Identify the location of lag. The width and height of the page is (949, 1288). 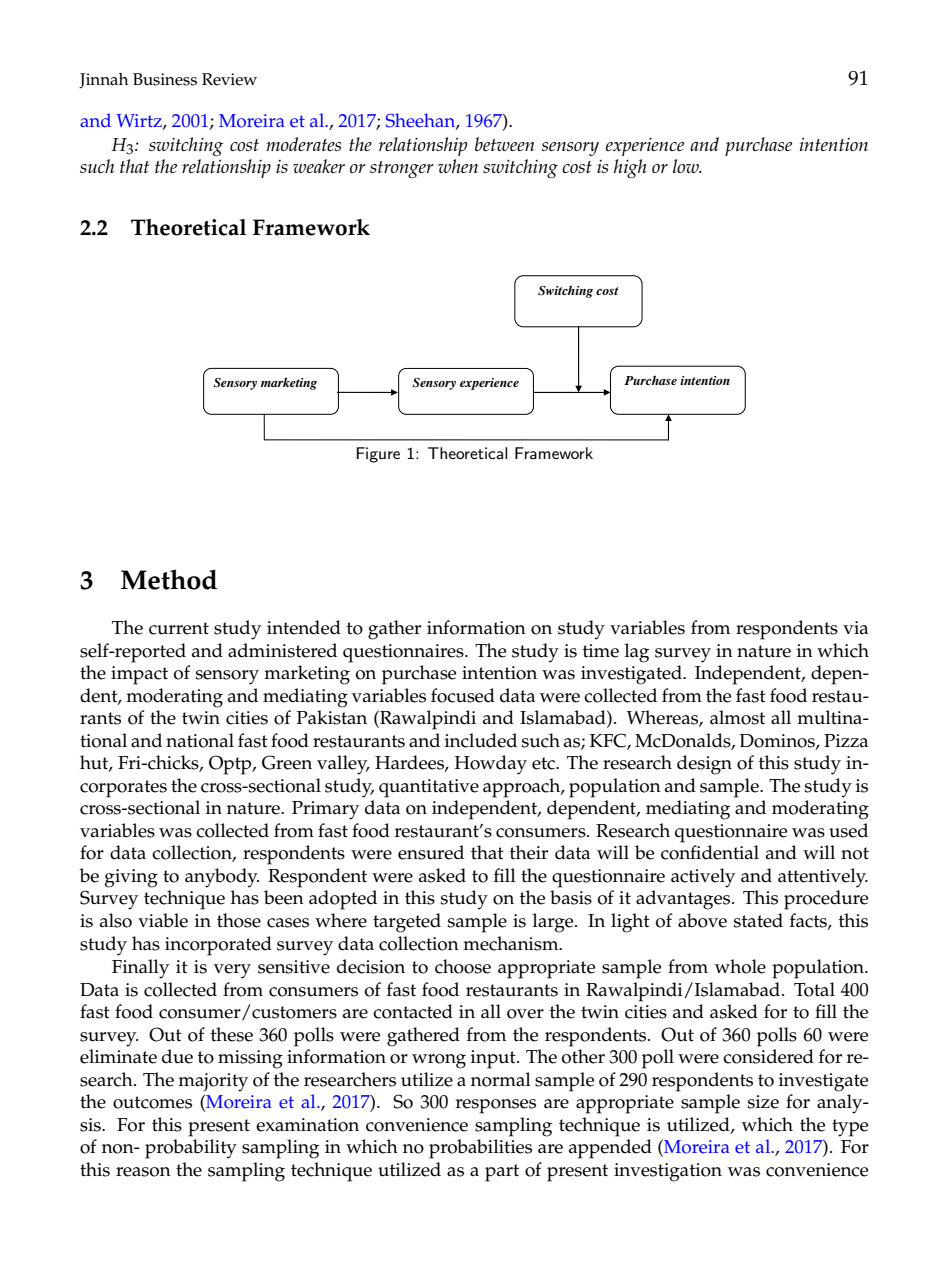
(637, 653).
